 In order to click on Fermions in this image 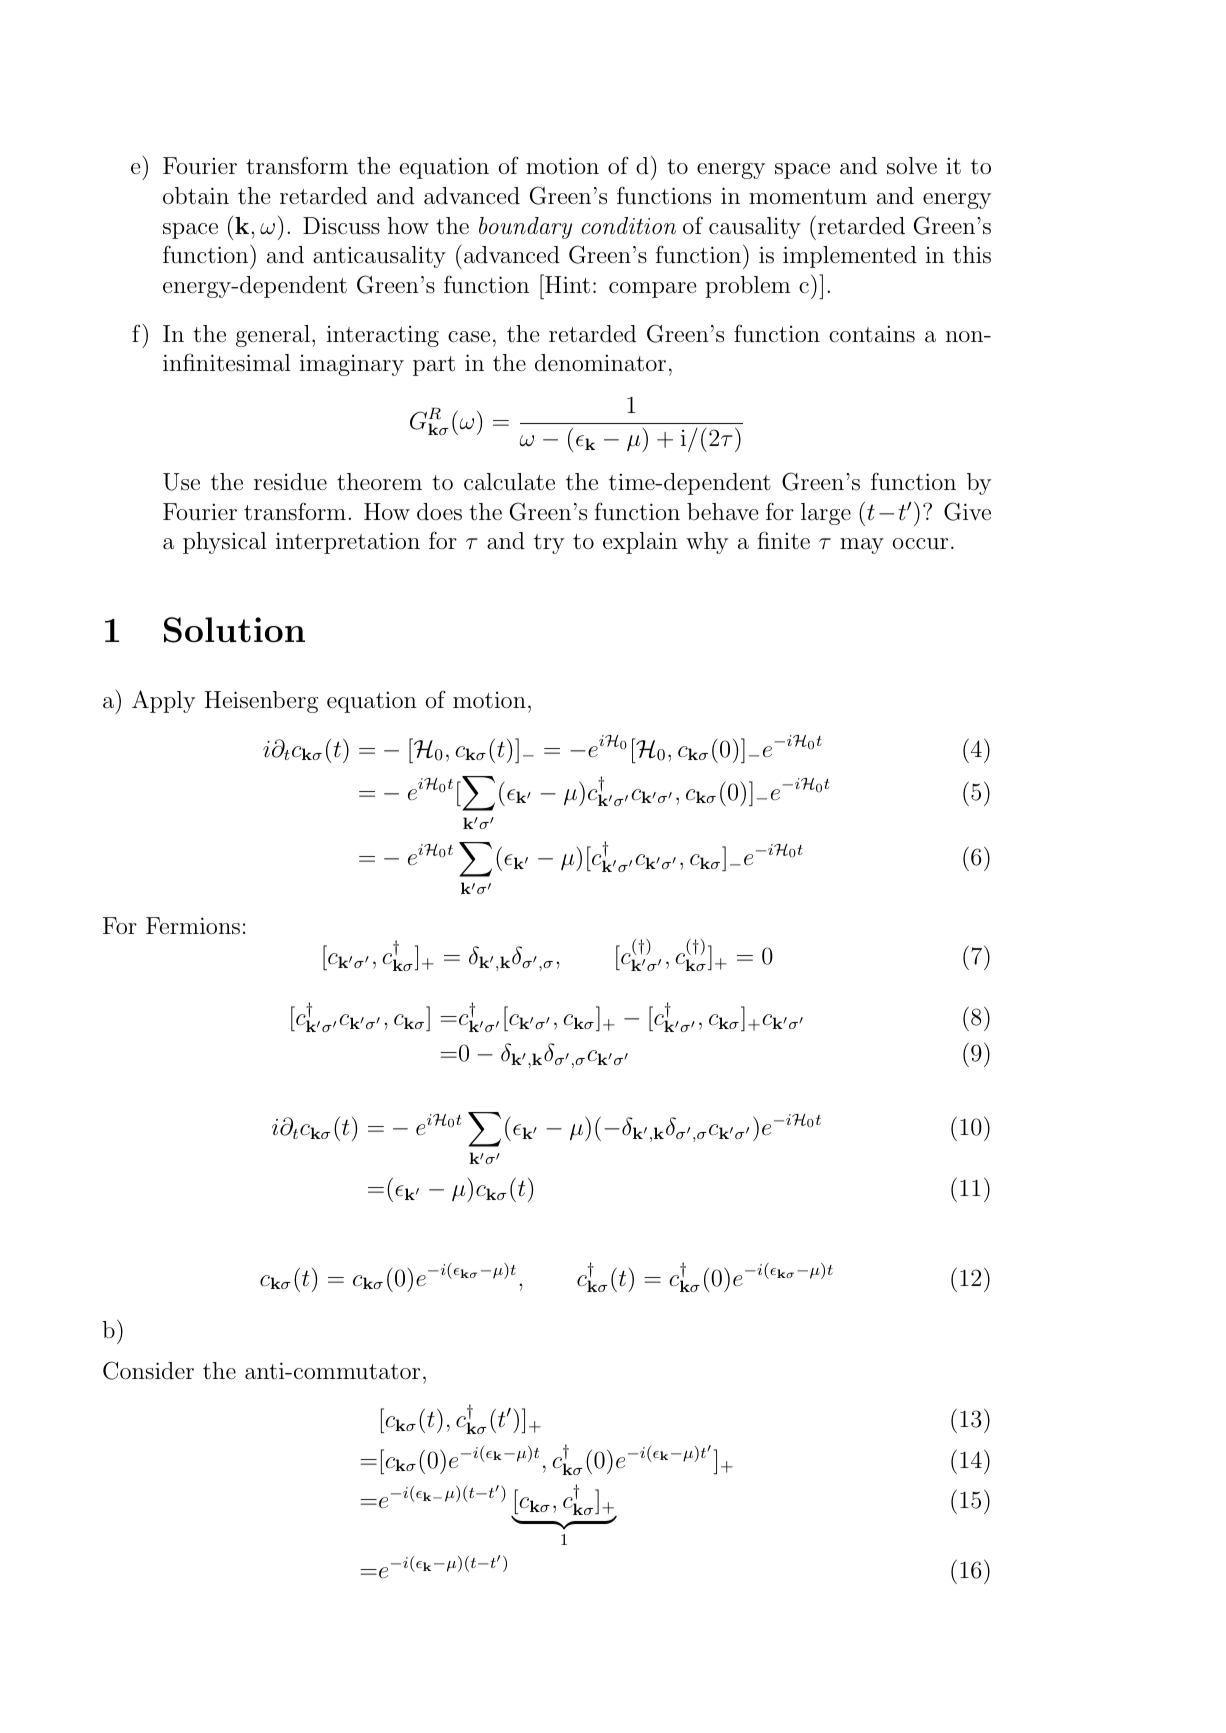, I will do `click(193, 926)`.
